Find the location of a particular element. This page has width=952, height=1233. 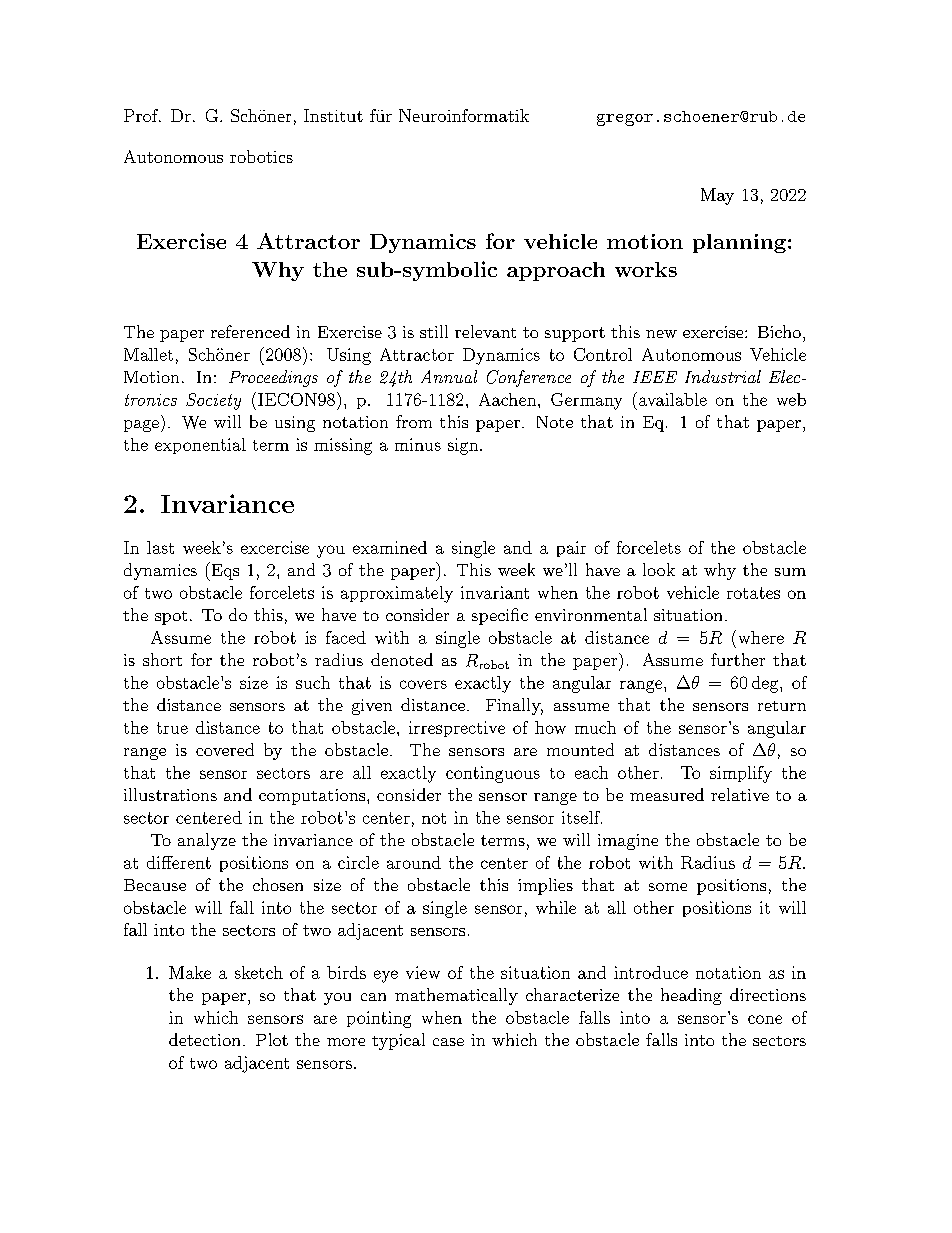

mathematically is located at coordinates (456, 996).
